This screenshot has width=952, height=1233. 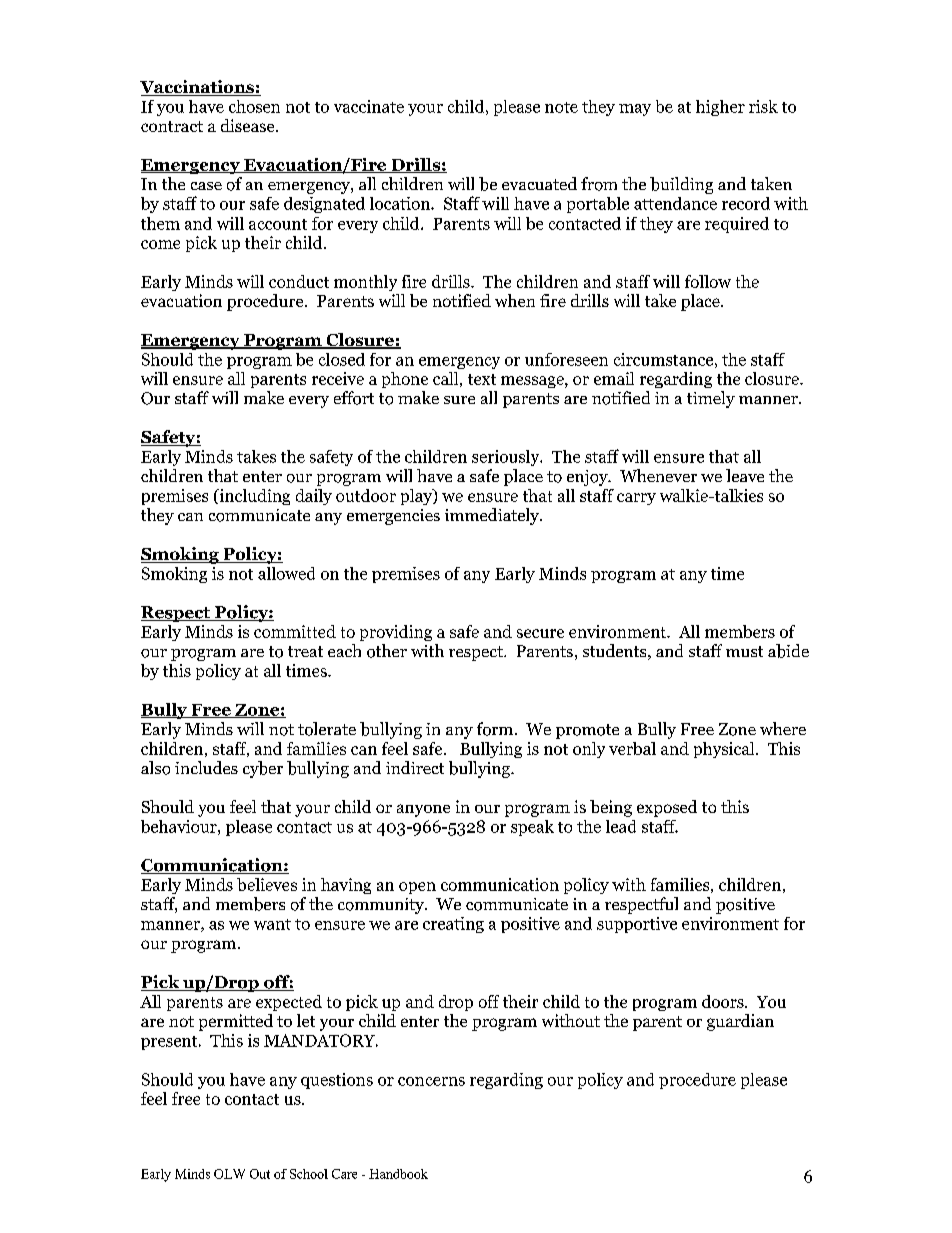 I want to click on disease, so click(x=249, y=125).
